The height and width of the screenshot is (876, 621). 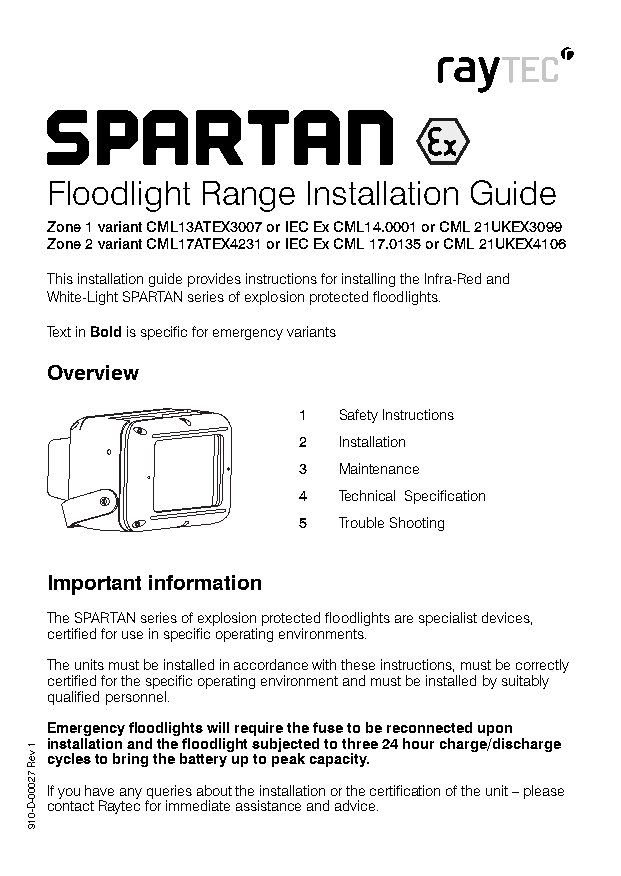 What do you see at coordinates (417, 524) in the screenshot?
I see `Shooting` at bounding box center [417, 524].
